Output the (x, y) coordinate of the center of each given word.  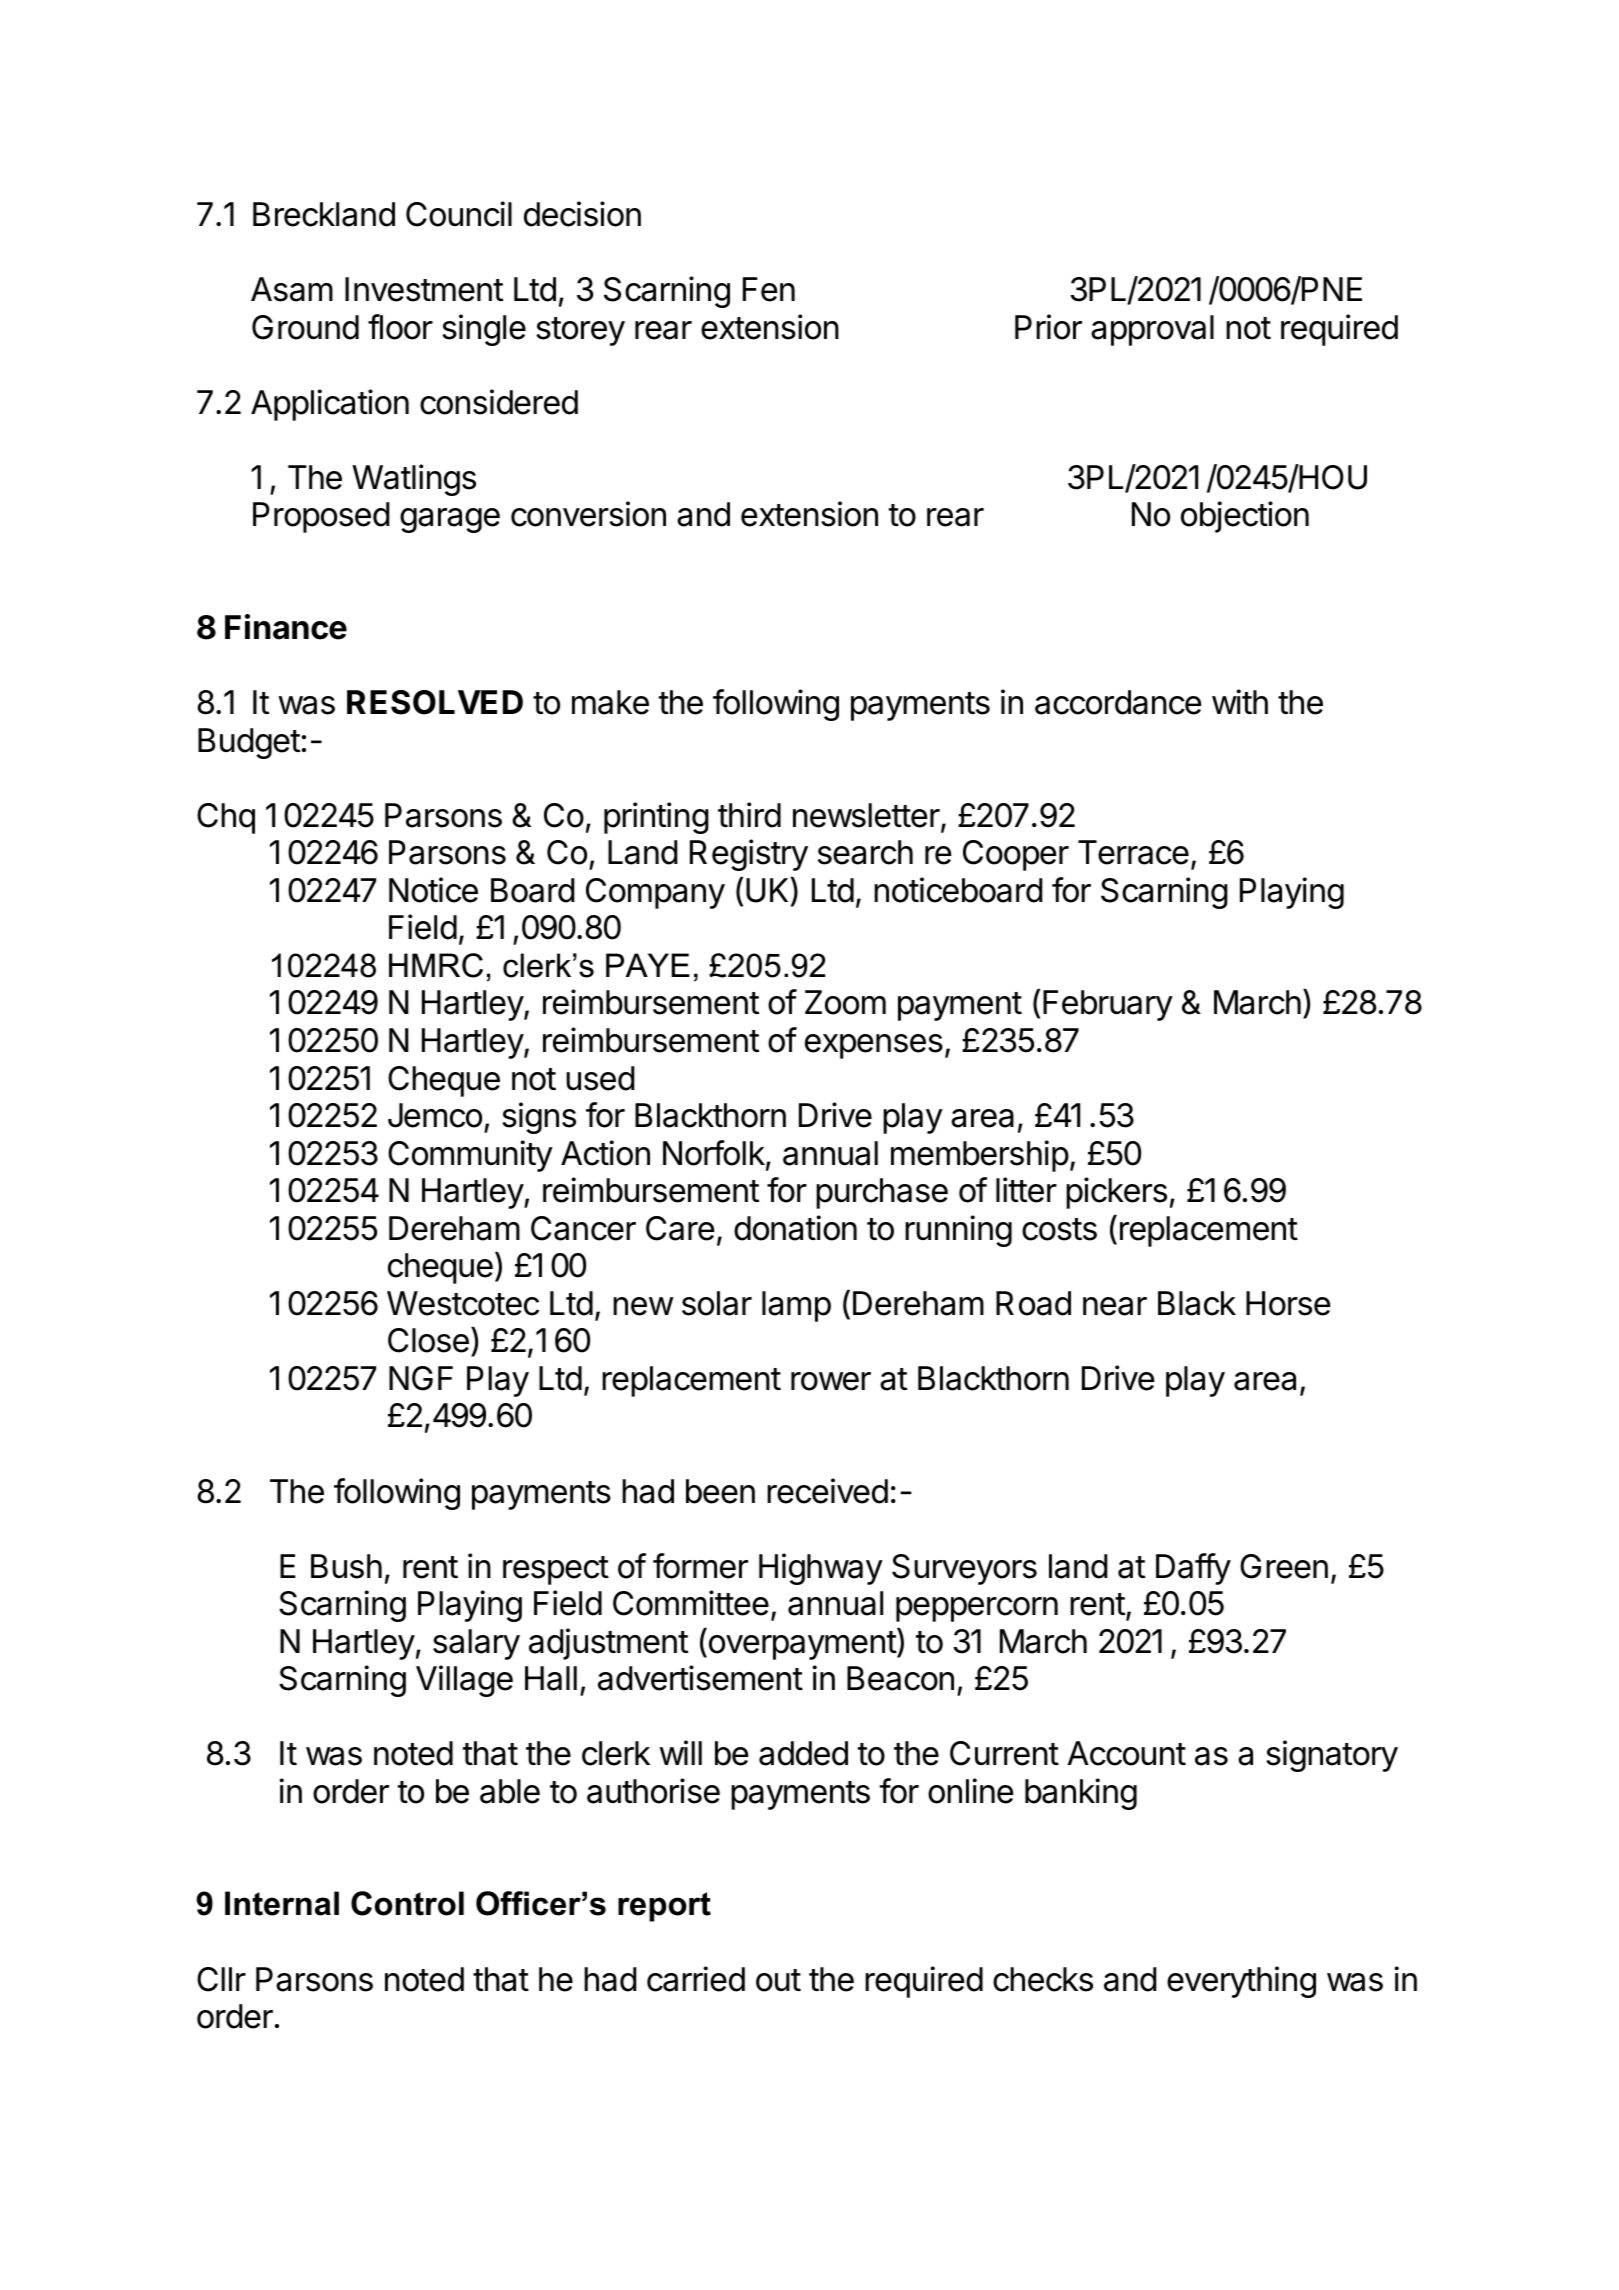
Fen (769, 289)
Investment (424, 289)
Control (407, 1903)
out (778, 1980)
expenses (874, 1046)
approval (1152, 330)
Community (470, 1156)
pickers (1116, 1193)
